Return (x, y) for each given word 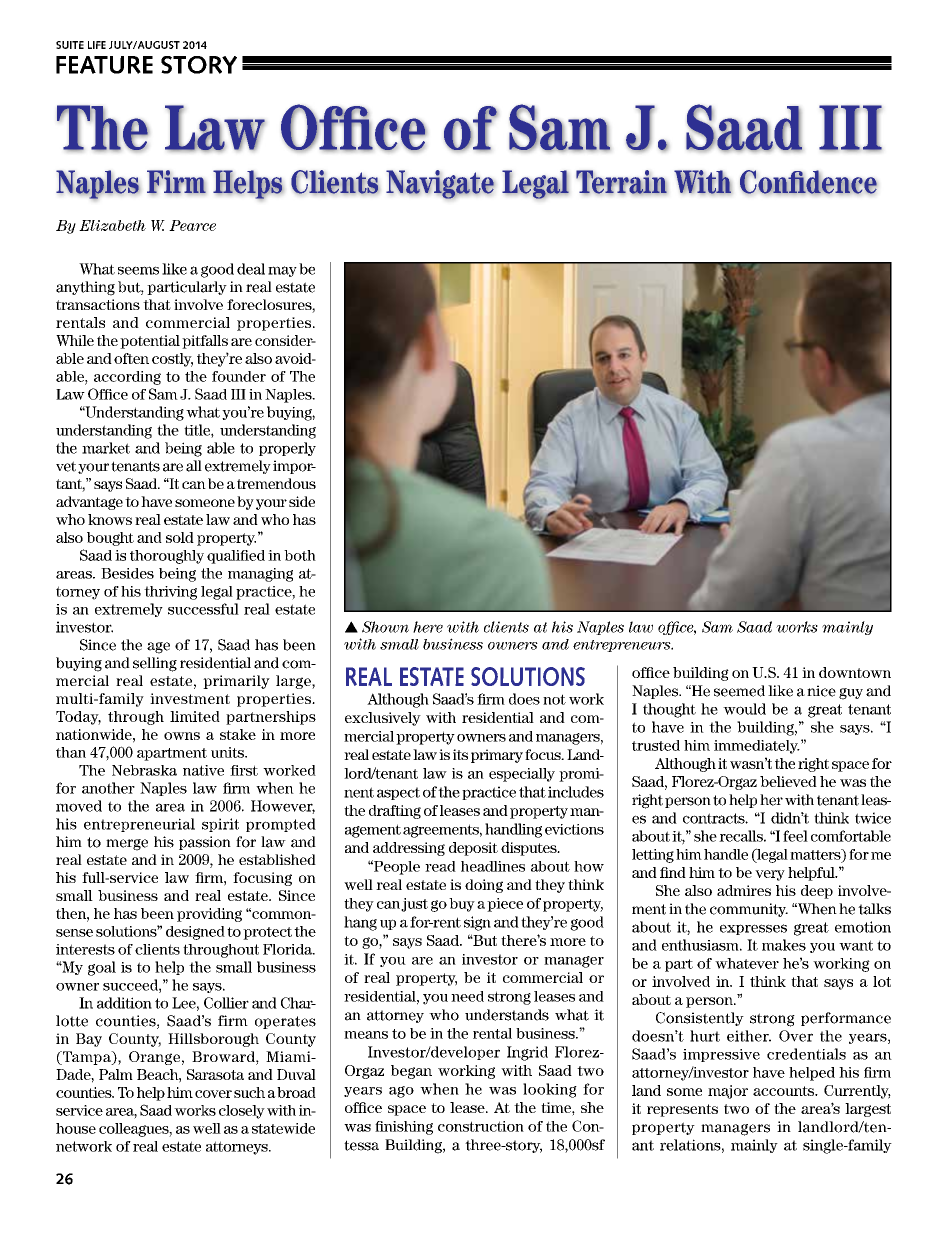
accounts (785, 1091)
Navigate (440, 184)
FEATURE (104, 65)
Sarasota (215, 1074)
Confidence (808, 182)
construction (481, 1126)
